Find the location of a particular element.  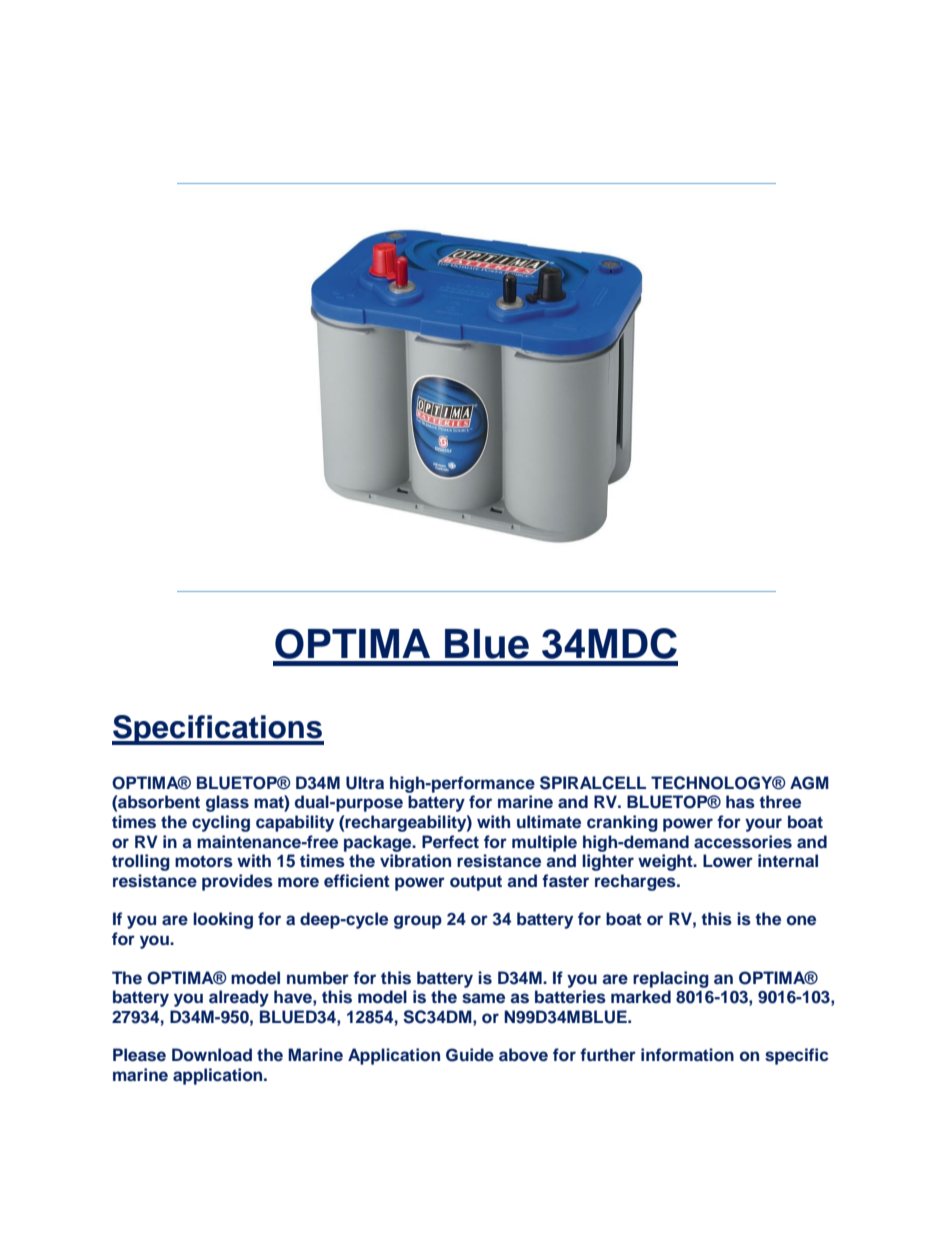

Download is located at coordinates (212, 1055).
